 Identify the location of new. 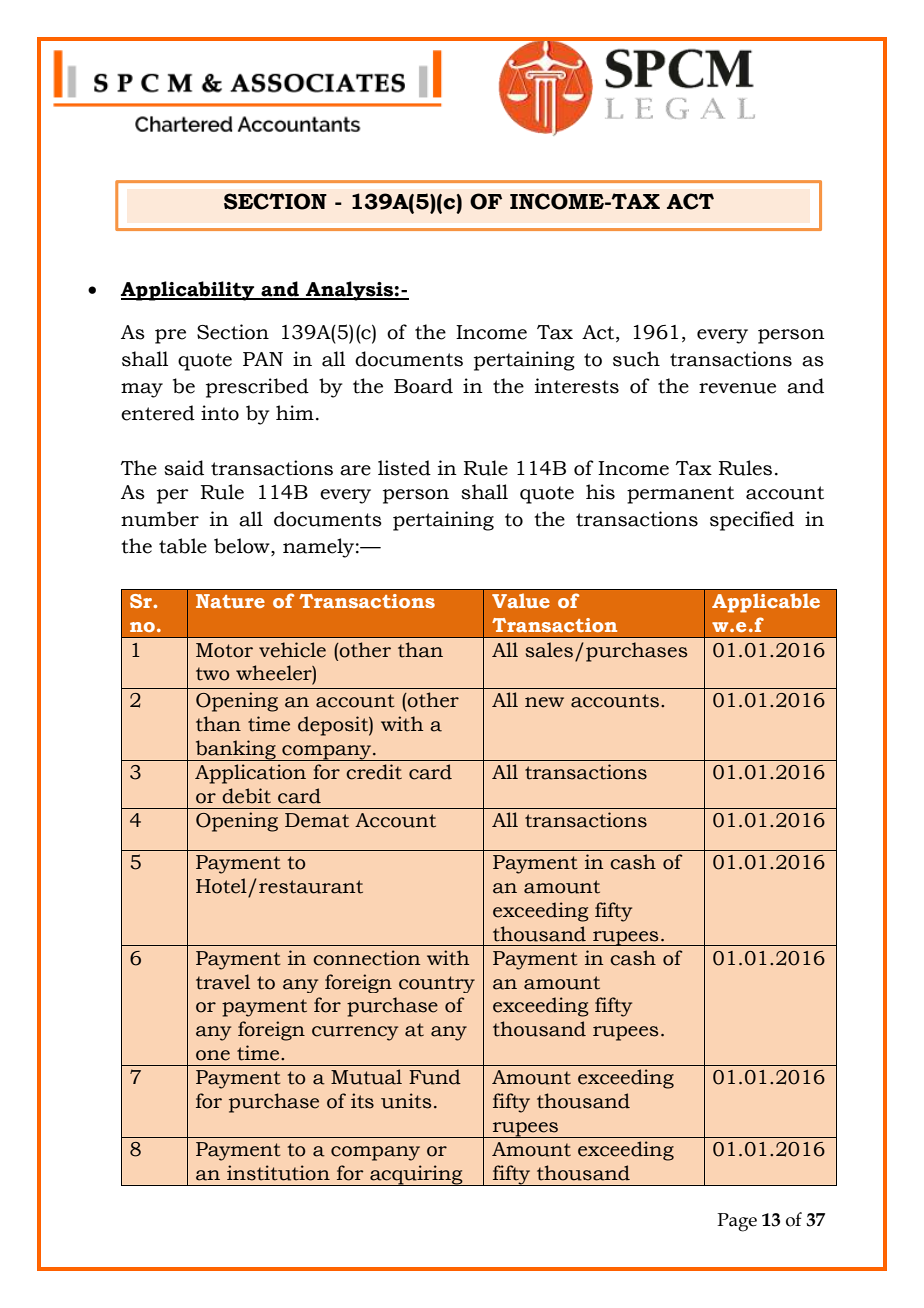
(544, 702).
